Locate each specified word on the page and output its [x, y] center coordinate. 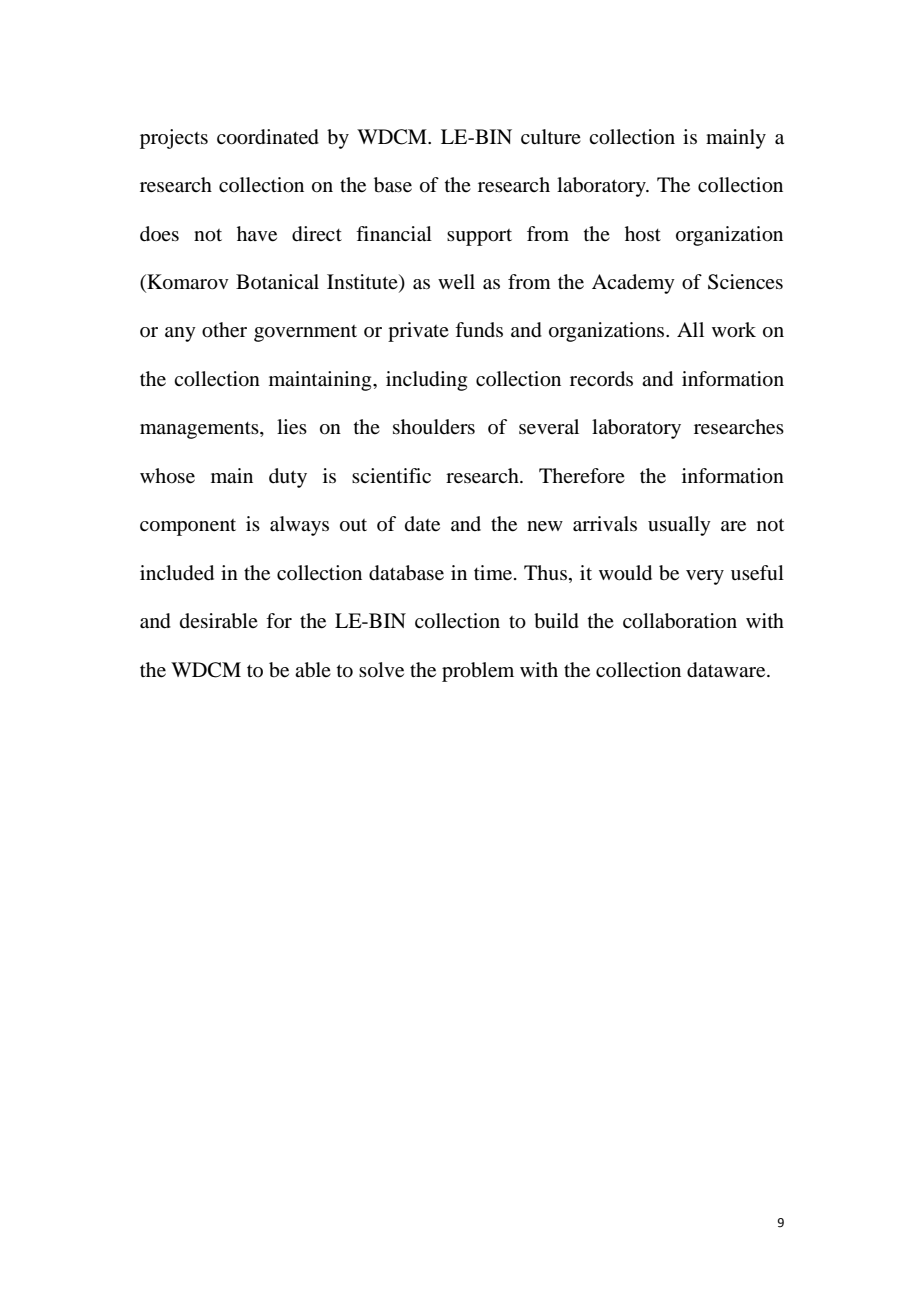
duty [288, 478]
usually [679, 526]
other [224, 330]
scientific [391, 476]
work [734, 330]
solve [381, 670]
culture [551, 137]
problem [478, 672]
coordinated [268, 137]
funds [479, 329]
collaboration [680, 621]
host [643, 234]
